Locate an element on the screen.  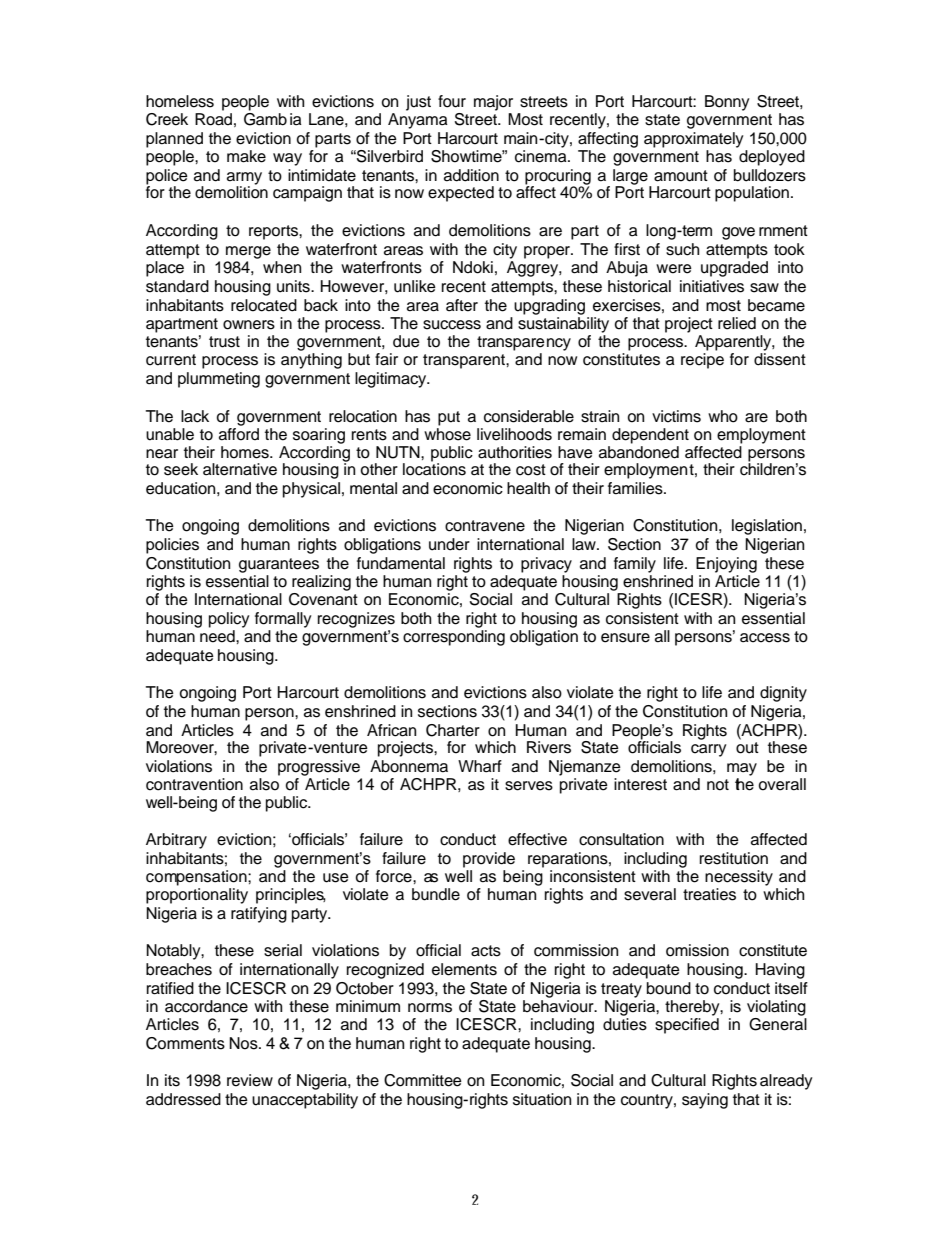
review is located at coordinates (250, 1080).
